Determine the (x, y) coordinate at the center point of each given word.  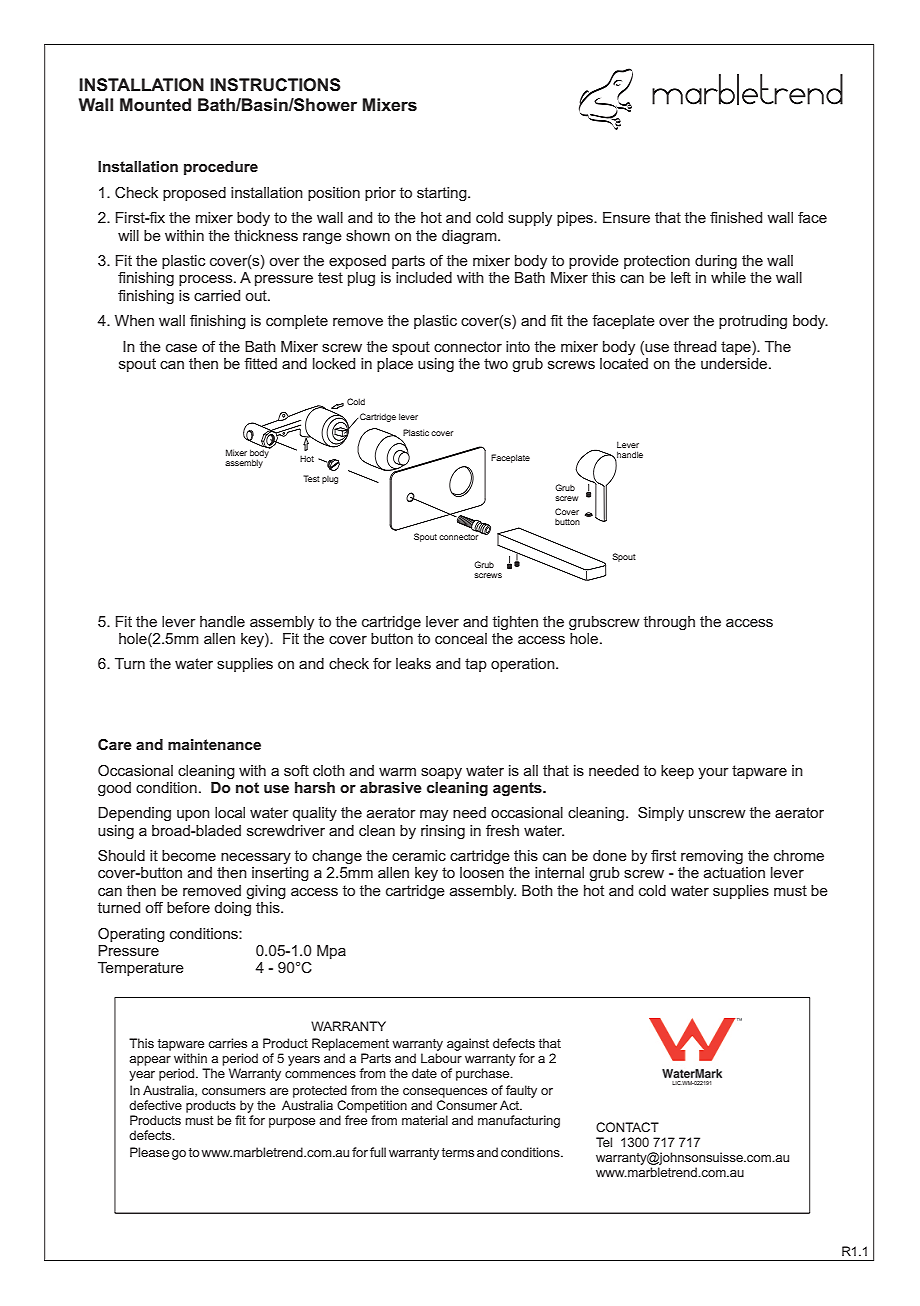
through (669, 623)
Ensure (626, 217)
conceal (461, 638)
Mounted (155, 105)
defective (155, 1105)
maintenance (214, 744)
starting (443, 194)
